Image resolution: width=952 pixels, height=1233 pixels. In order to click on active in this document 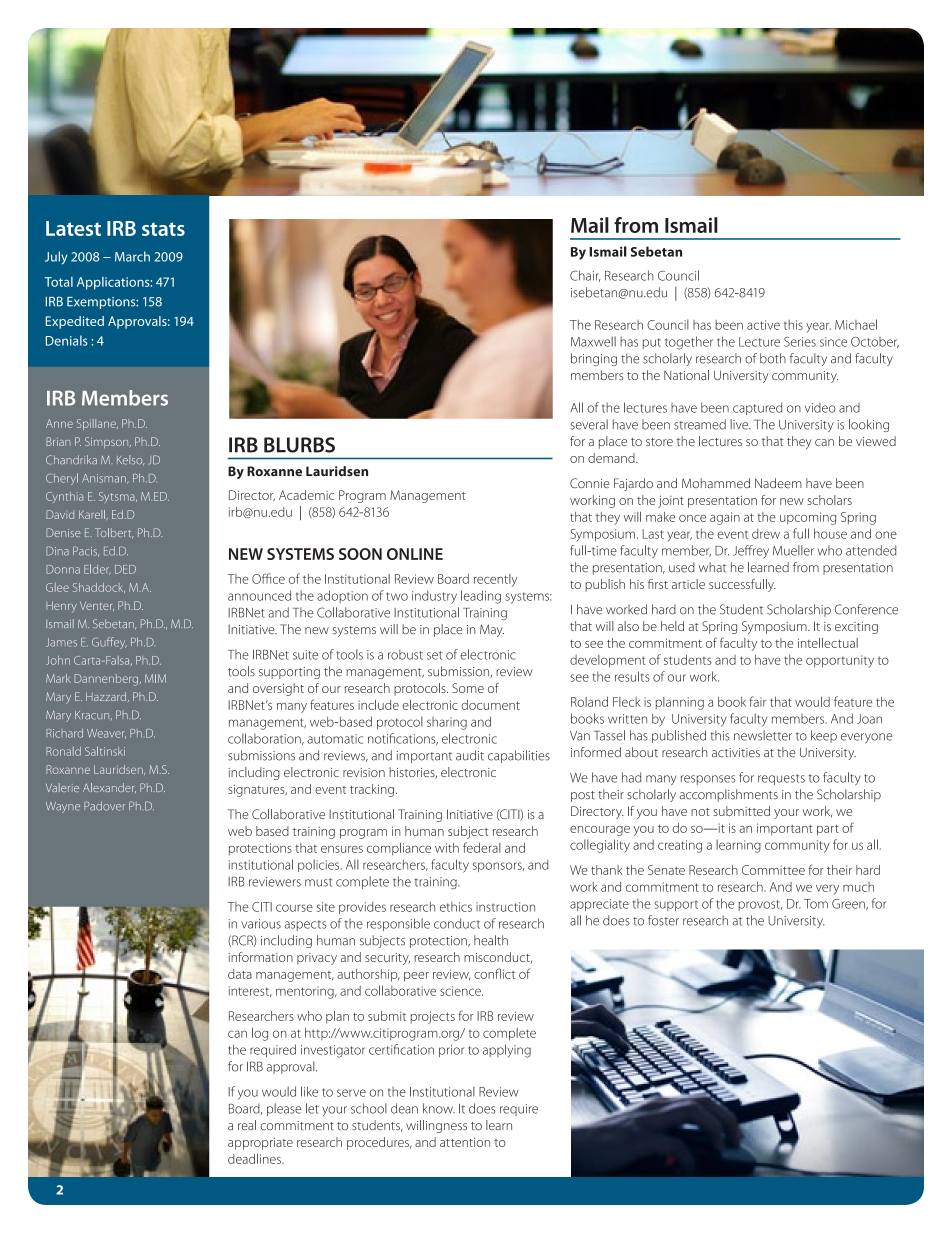, I will do `click(763, 325)`.
